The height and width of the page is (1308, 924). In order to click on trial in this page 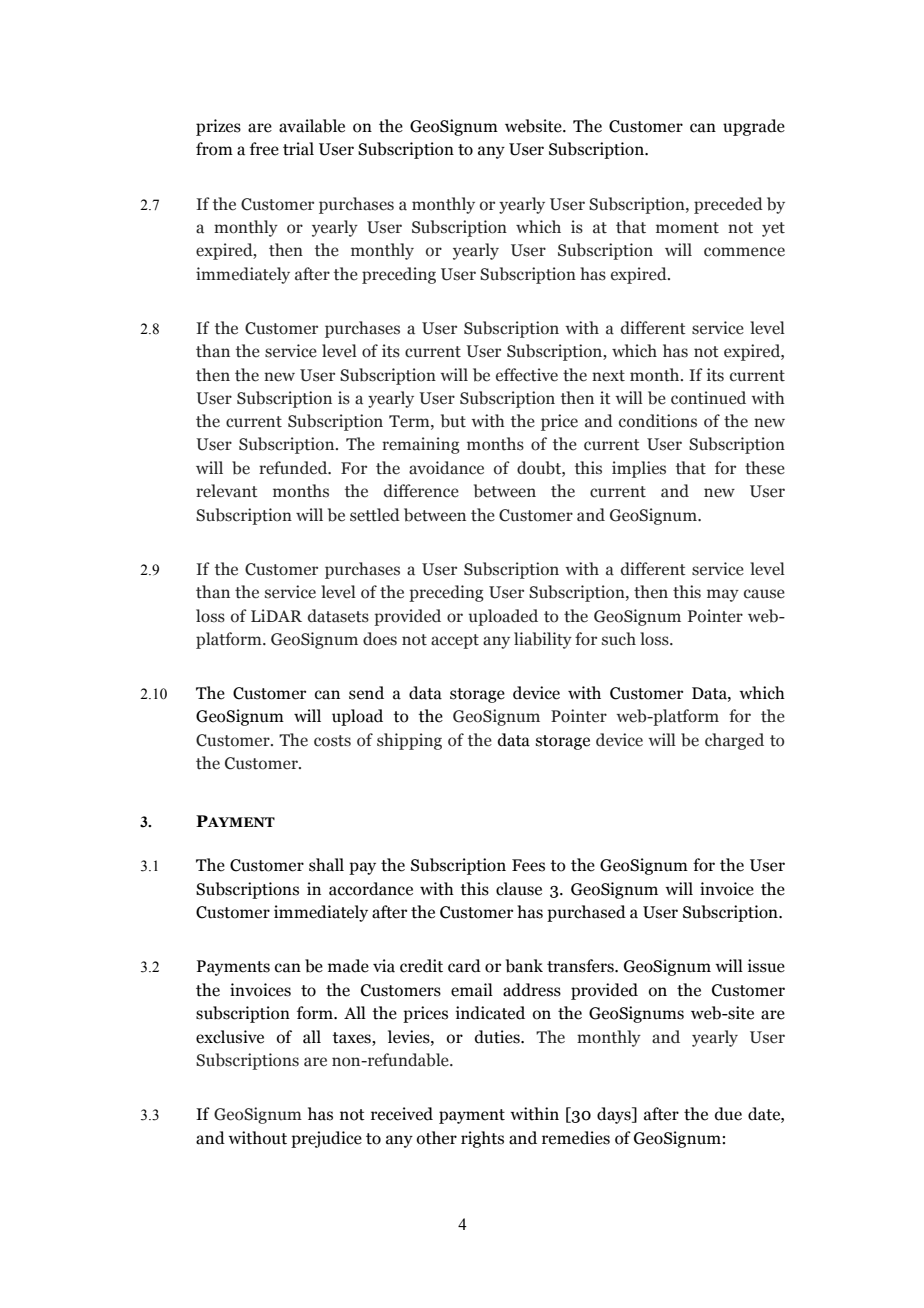, I will do `click(298, 149)`.
